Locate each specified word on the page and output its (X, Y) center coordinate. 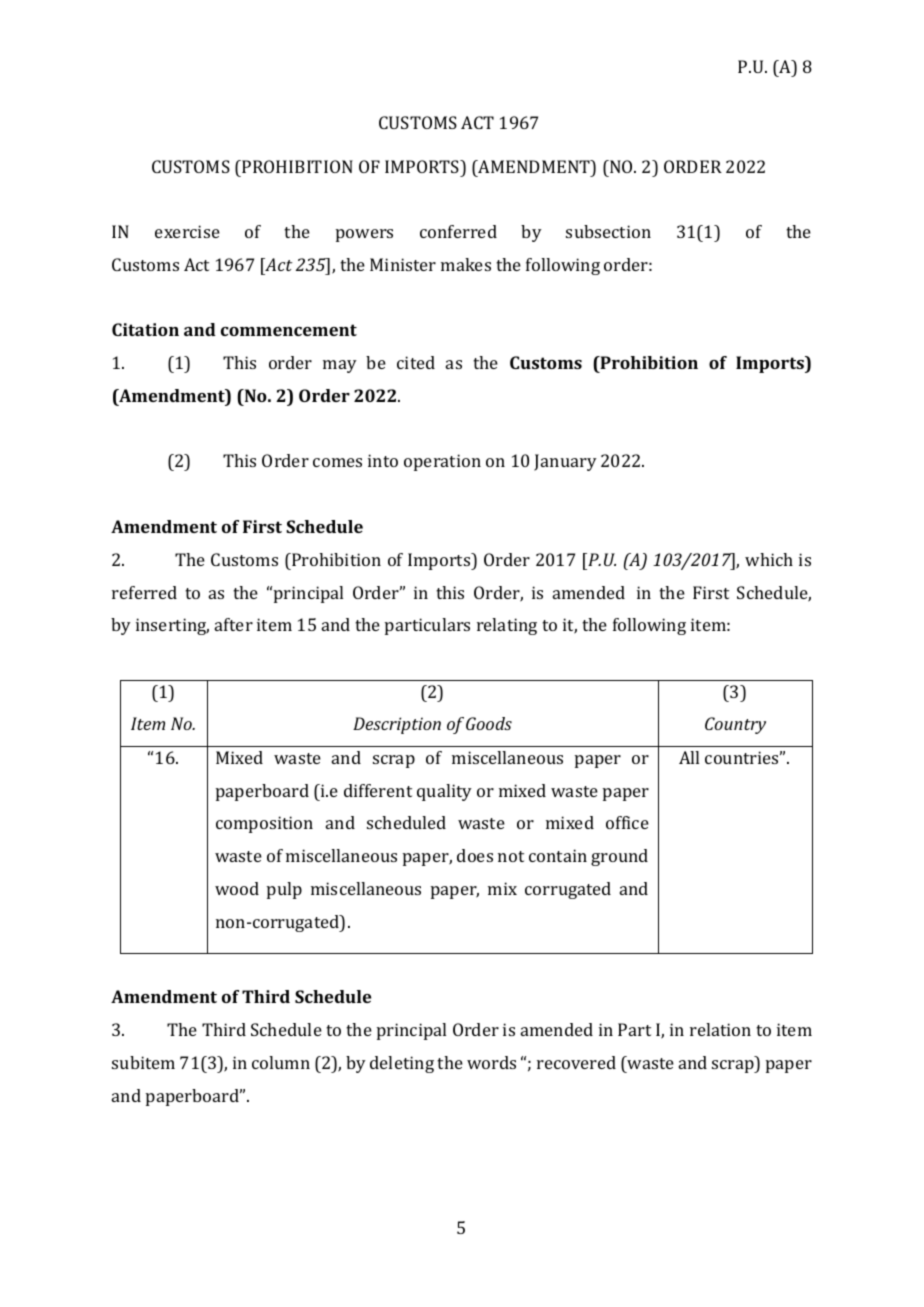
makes (466, 264)
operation (442, 462)
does (475, 855)
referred (144, 592)
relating (507, 626)
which (769, 559)
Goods (489, 723)
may (340, 366)
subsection (608, 231)
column (281, 1062)
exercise (187, 231)
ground (619, 857)
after (234, 624)
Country (735, 725)
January (565, 462)
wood (237, 888)
